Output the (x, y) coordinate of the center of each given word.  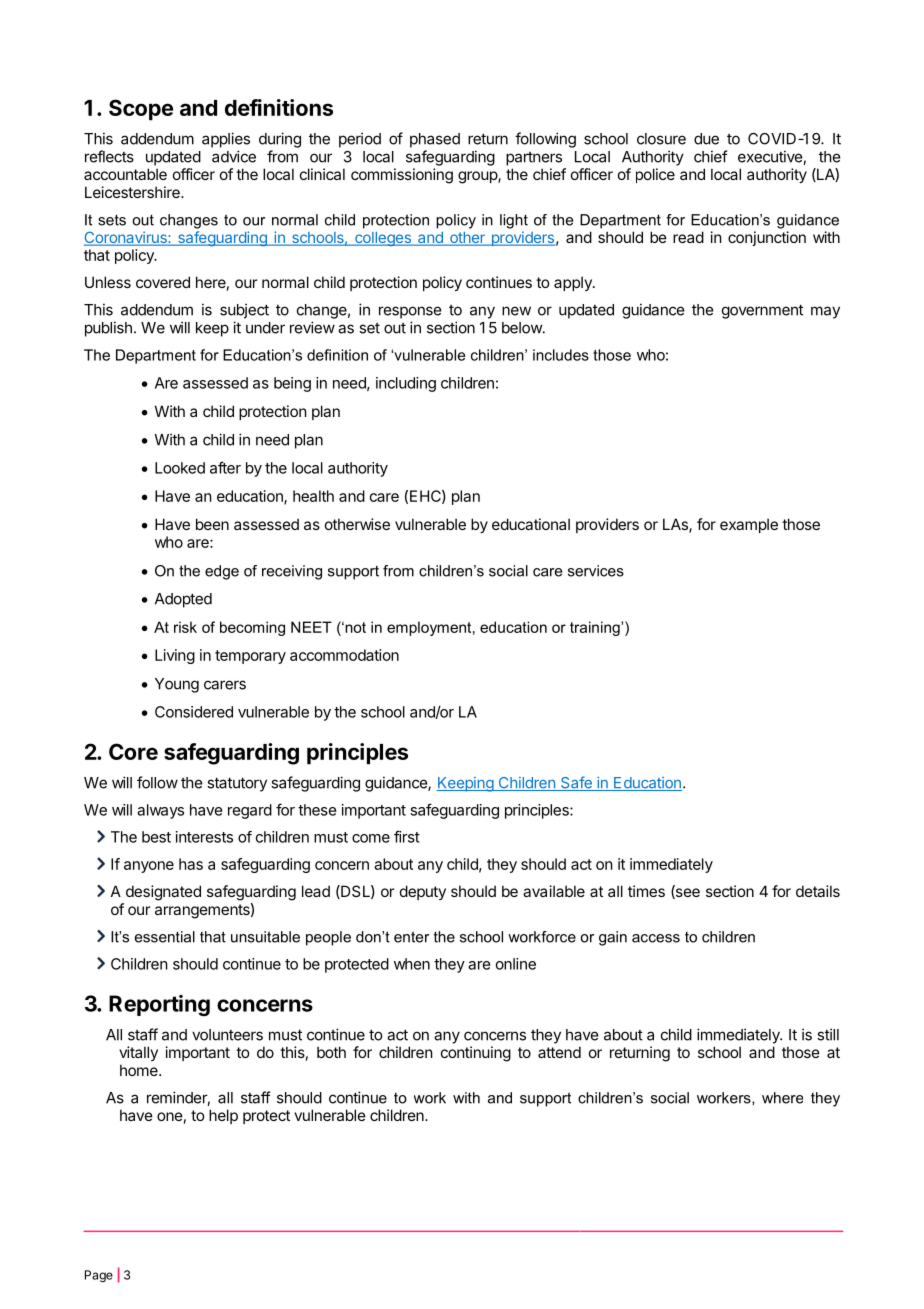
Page (99, 1276)
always (160, 811)
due (706, 139)
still (828, 1034)
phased (435, 140)
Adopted (183, 600)
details (818, 891)
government (762, 311)
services (596, 571)
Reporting (159, 1005)
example (749, 525)
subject (244, 311)
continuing (476, 1054)
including (406, 384)
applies (226, 140)
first (407, 836)
